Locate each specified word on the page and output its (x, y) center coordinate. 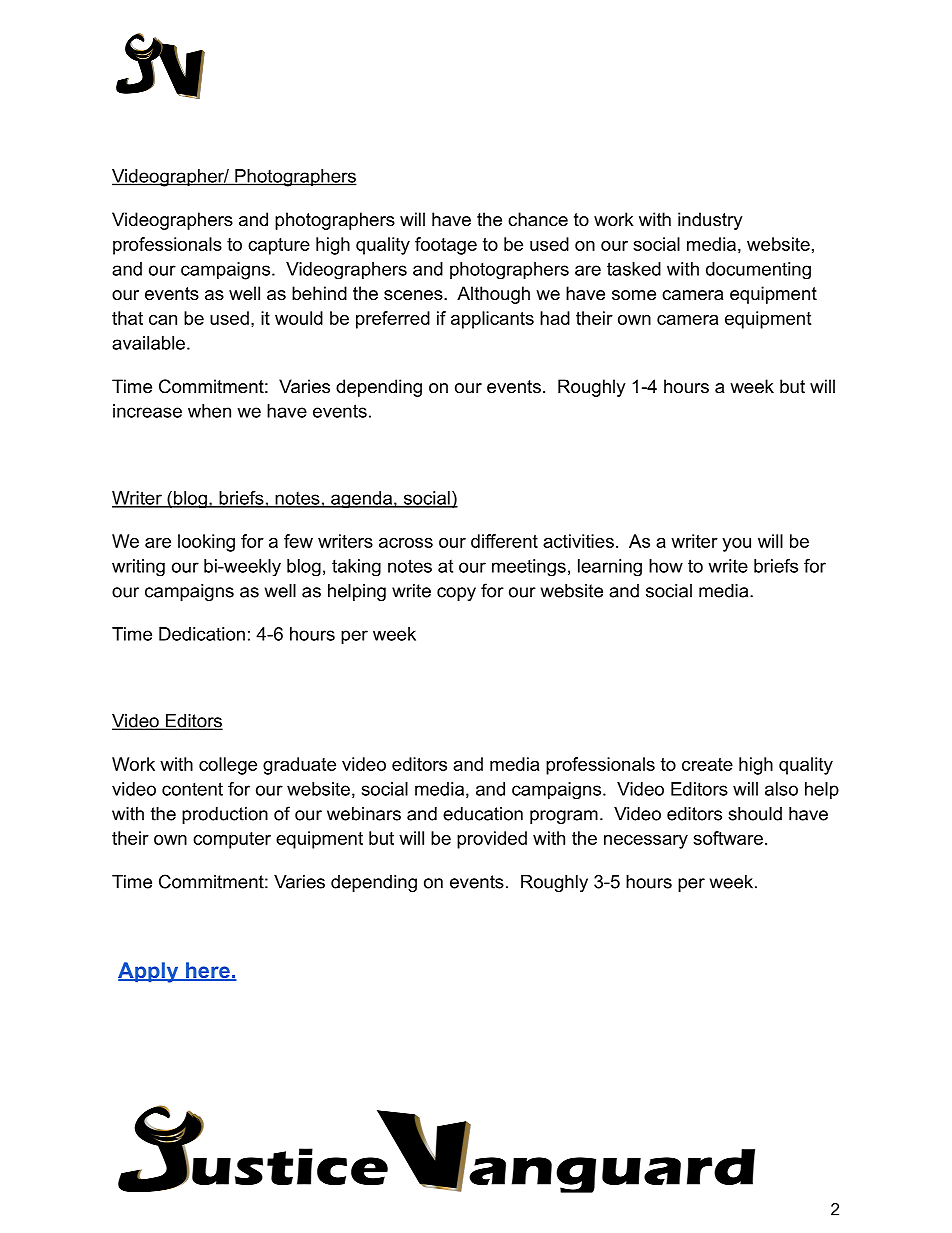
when (209, 411)
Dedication (202, 634)
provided (492, 840)
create (707, 764)
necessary (646, 842)
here (208, 971)
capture (279, 246)
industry (710, 221)
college (228, 766)
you (736, 545)
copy (456, 594)
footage (446, 246)
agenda (361, 499)
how (666, 566)
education (483, 814)
